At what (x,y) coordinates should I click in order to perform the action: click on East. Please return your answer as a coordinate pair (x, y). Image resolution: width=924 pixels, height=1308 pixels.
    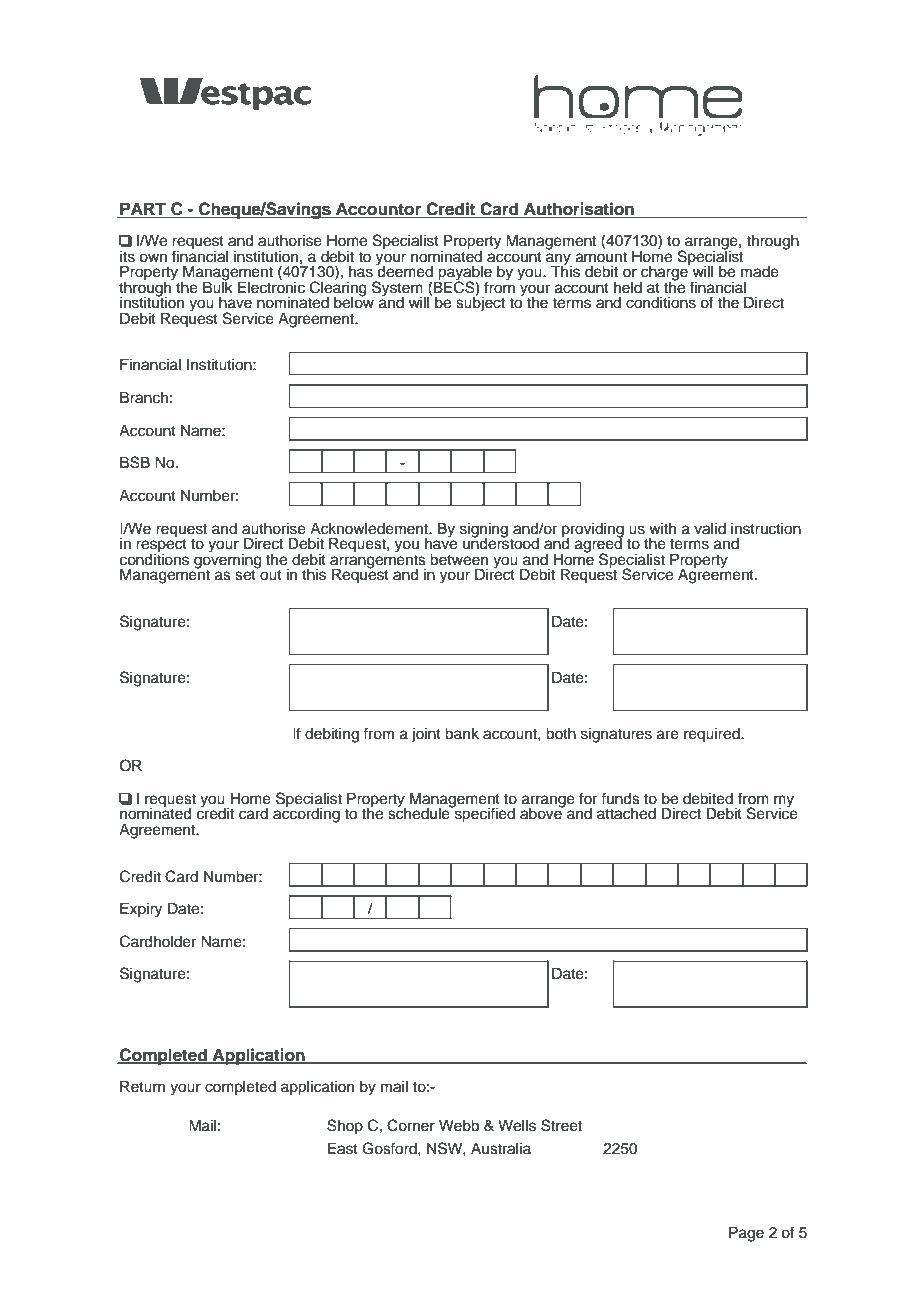
    Looking at the image, I should click on (343, 1149).
